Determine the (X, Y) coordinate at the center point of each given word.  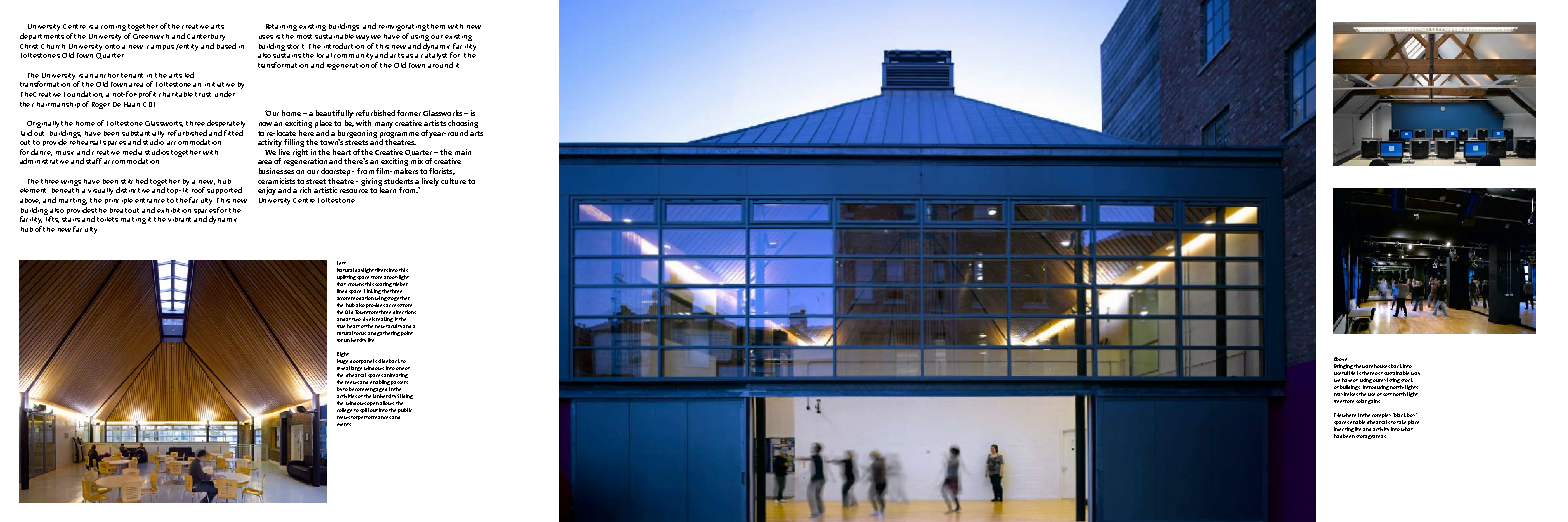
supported (224, 190)
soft (1387, 394)
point (407, 333)
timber (400, 284)
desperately (226, 124)
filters (381, 270)
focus (360, 333)
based (226, 44)
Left (341, 263)
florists (442, 171)
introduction (345, 44)
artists (435, 123)
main (463, 152)
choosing (463, 124)
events (344, 424)
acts (397, 55)
